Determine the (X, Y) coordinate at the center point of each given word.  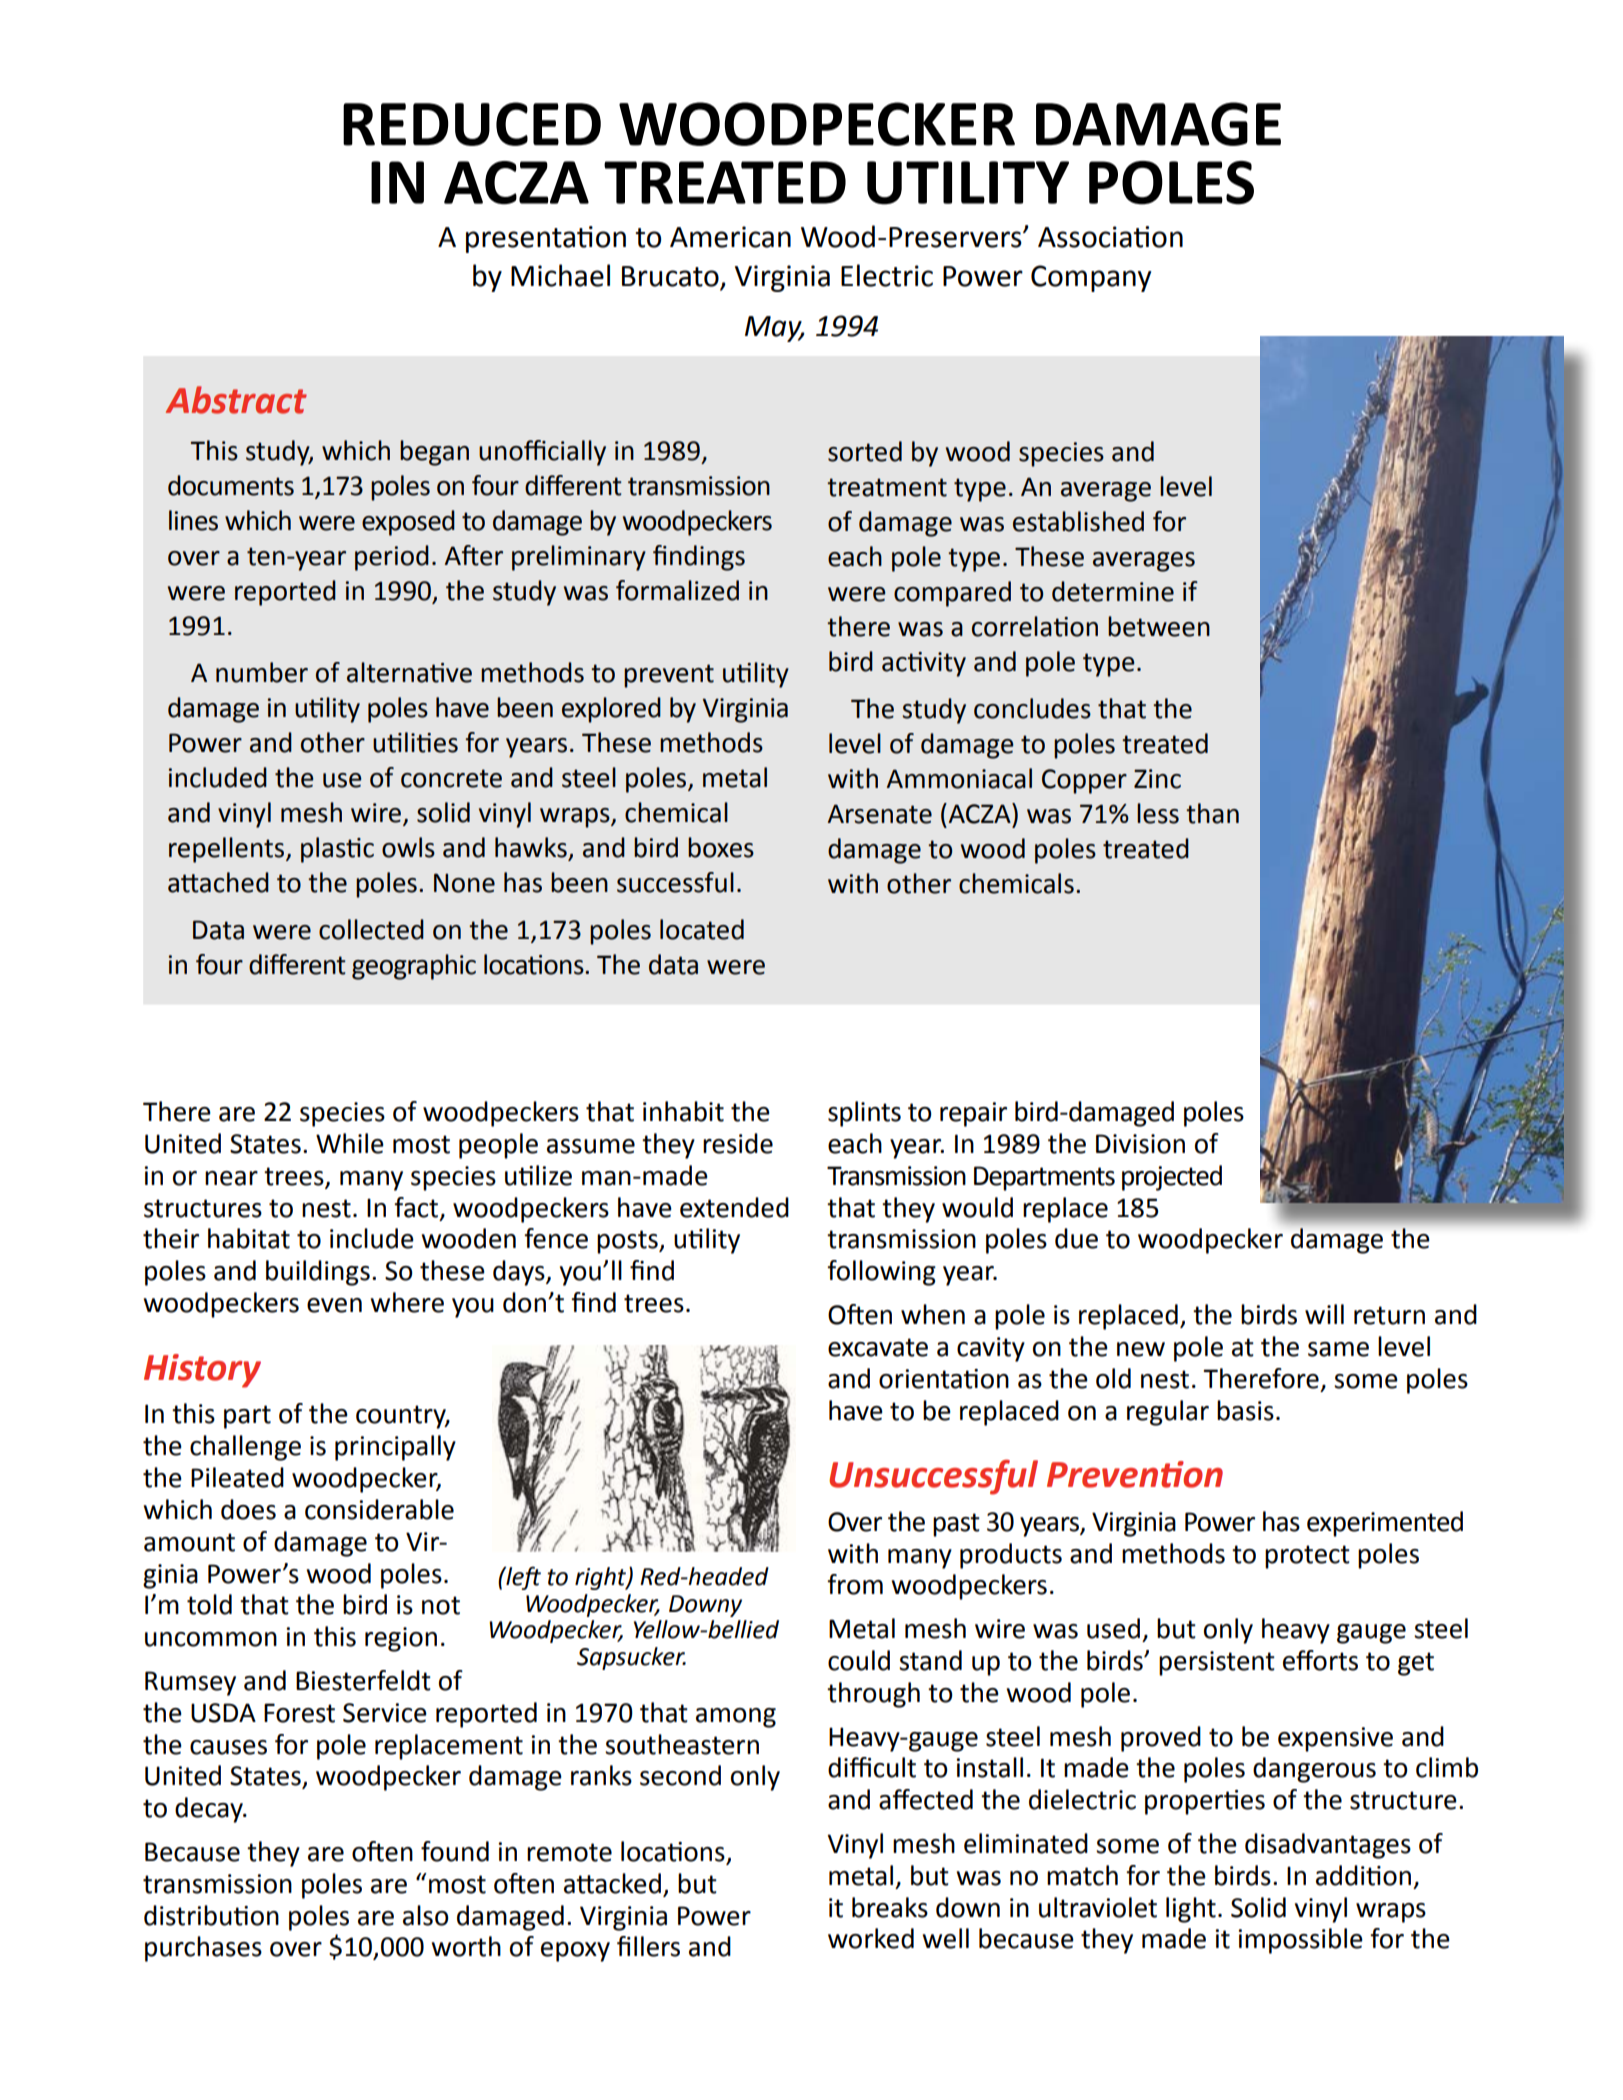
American (730, 237)
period (392, 558)
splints (864, 1114)
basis (1245, 1410)
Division (1140, 1144)
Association (1110, 237)
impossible (1300, 1941)
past (956, 1525)
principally (395, 1448)
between (1159, 626)
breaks (890, 1907)
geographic (414, 967)
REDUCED (472, 124)
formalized (677, 590)
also (426, 1915)
